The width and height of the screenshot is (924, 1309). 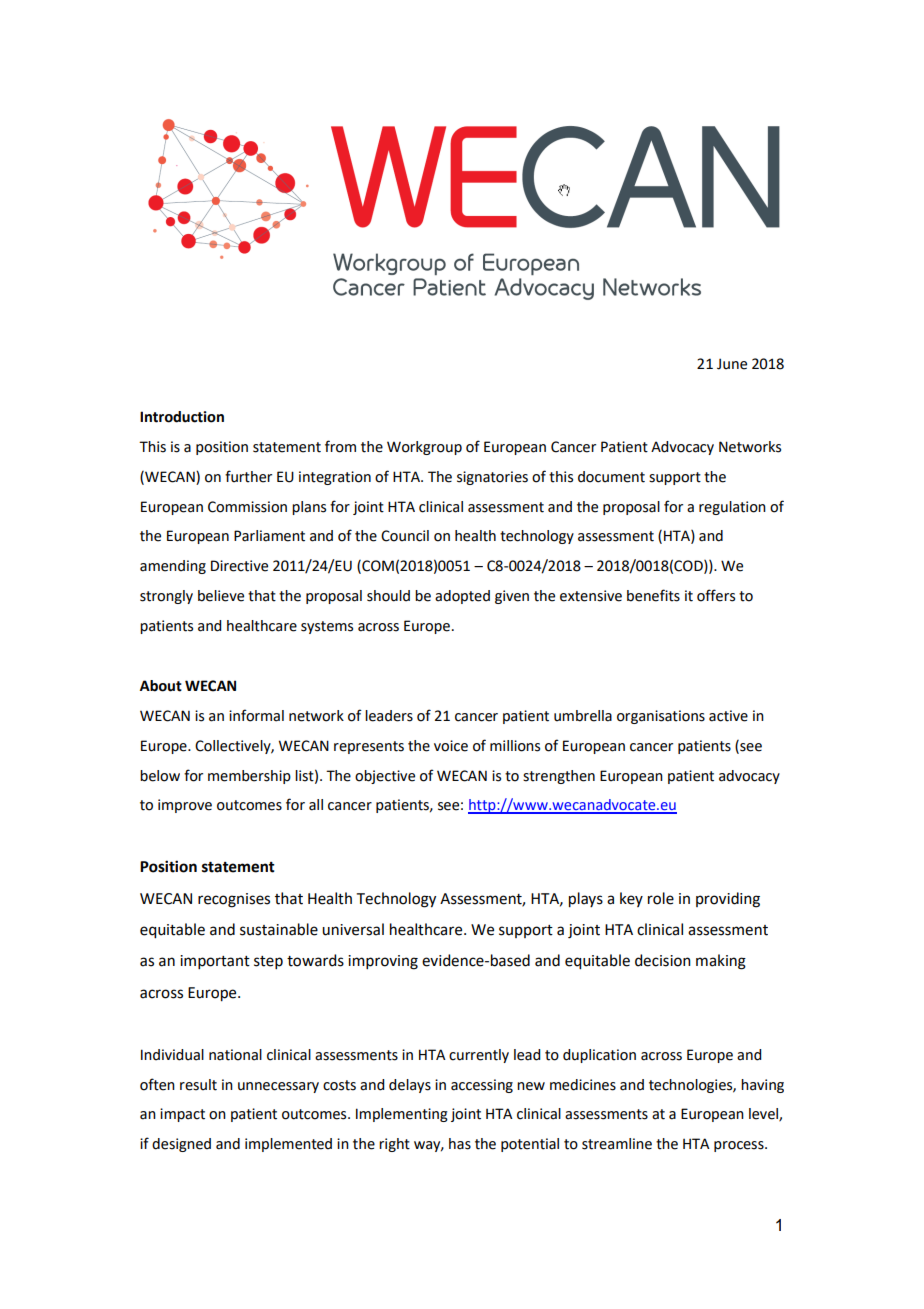 What do you see at coordinates (451, 746) in the screenshot?
I see `voice` at bounding box center [451, 746].
